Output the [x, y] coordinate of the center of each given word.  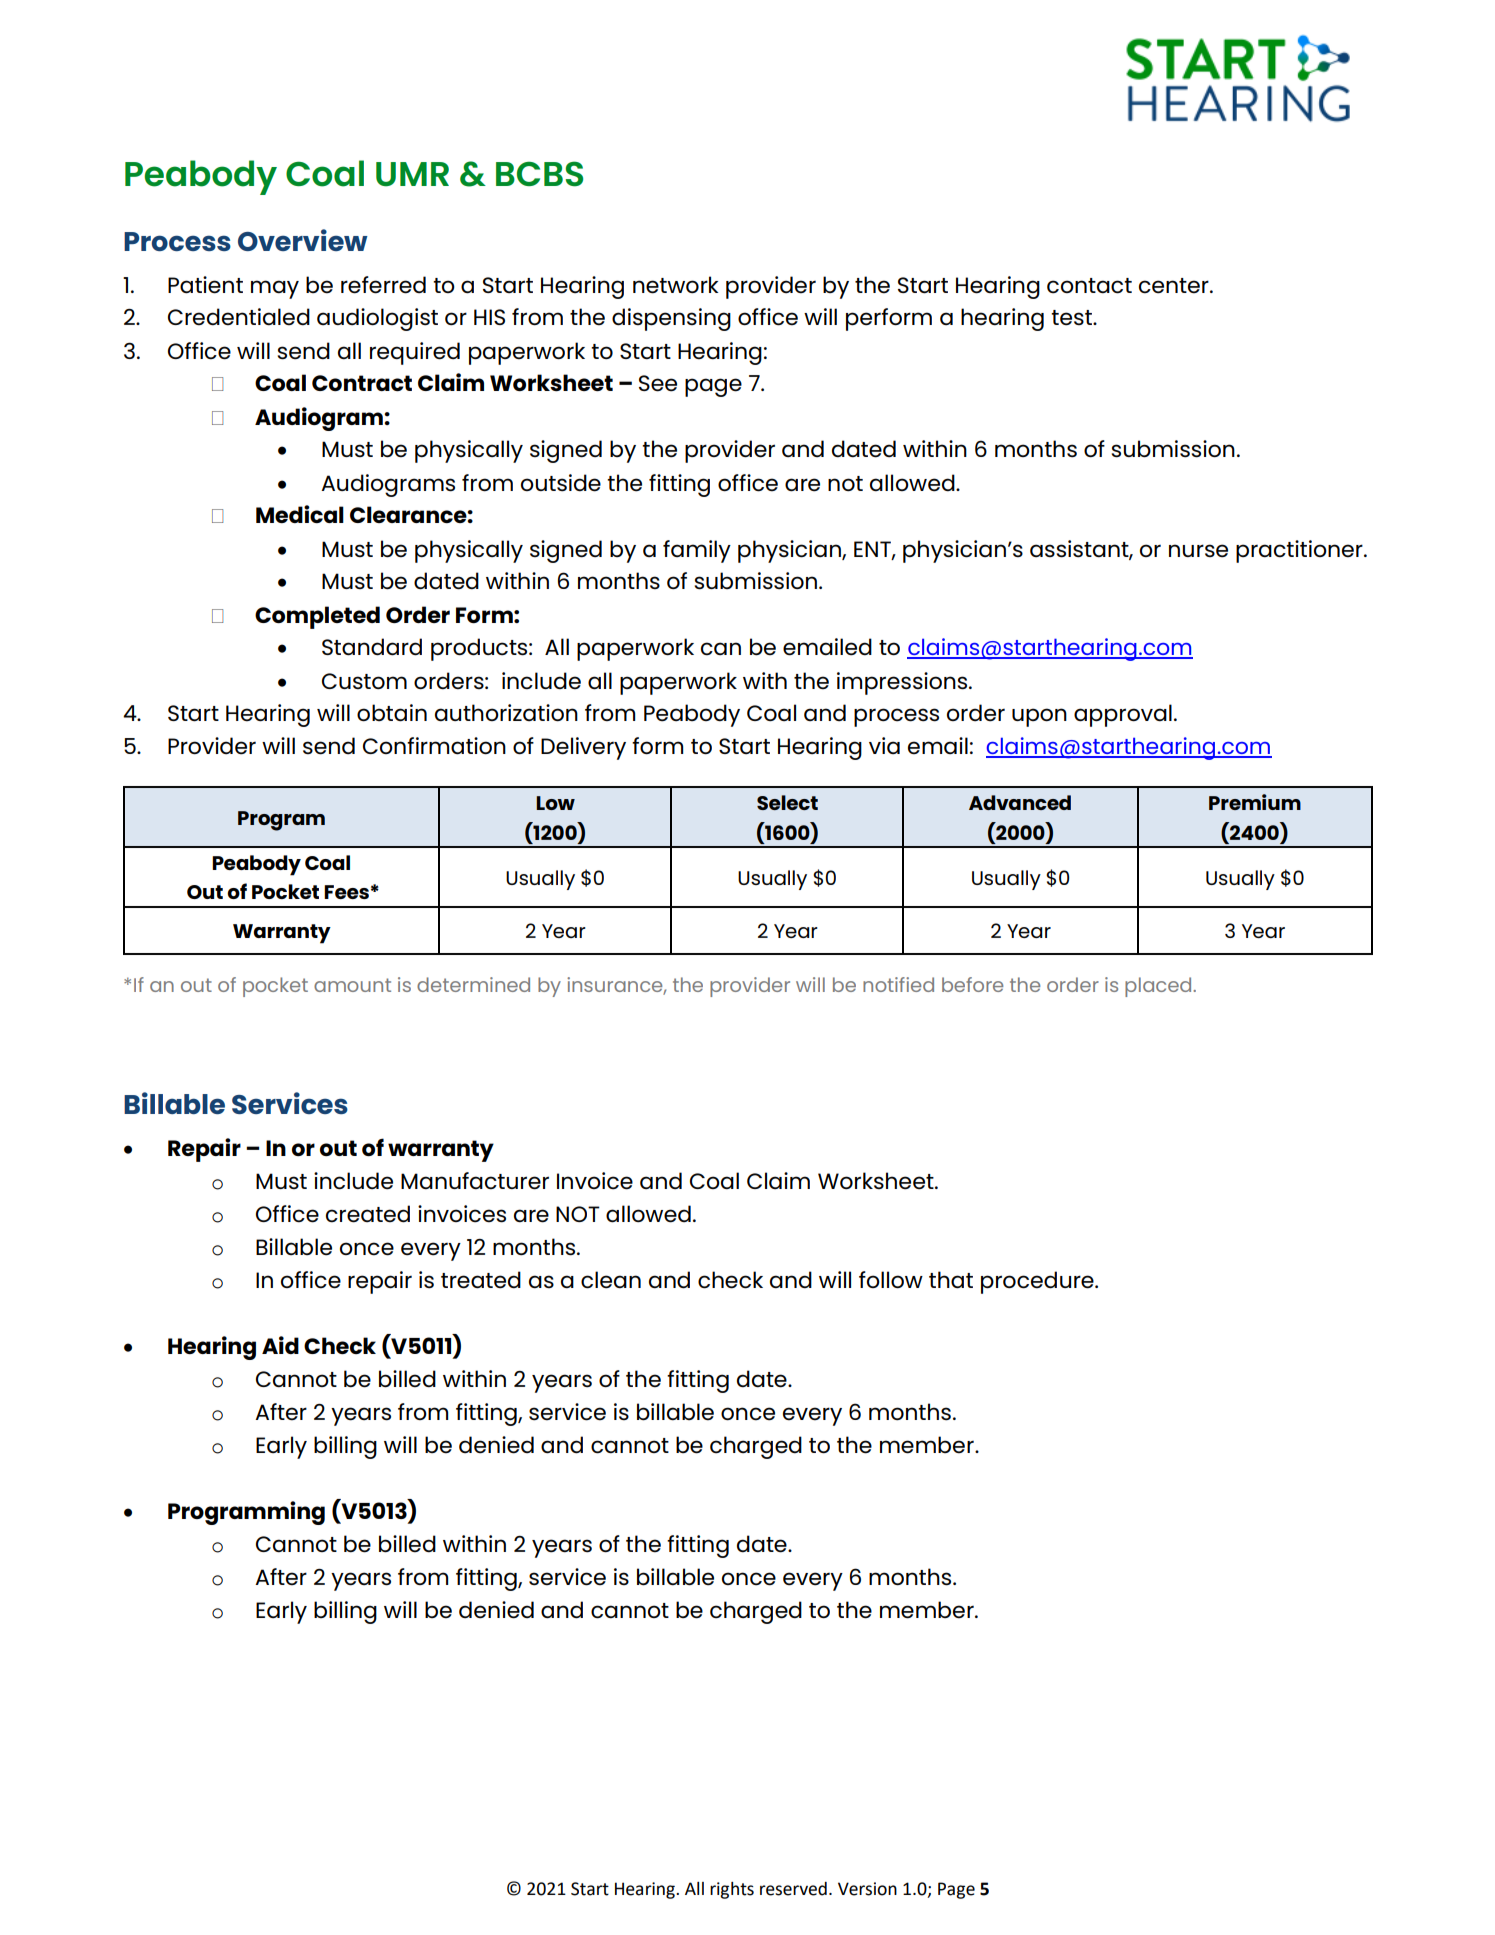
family [697, 551]
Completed [317, 617]
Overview [303, 240]
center [1175, 286]
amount [352, 985]
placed [1159, 987]
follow [891, 1280]
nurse [1198, 551]
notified [898, 984]
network [676, 285]
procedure [1038, 1282]
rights [732, 1890]
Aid [280, 1345]
